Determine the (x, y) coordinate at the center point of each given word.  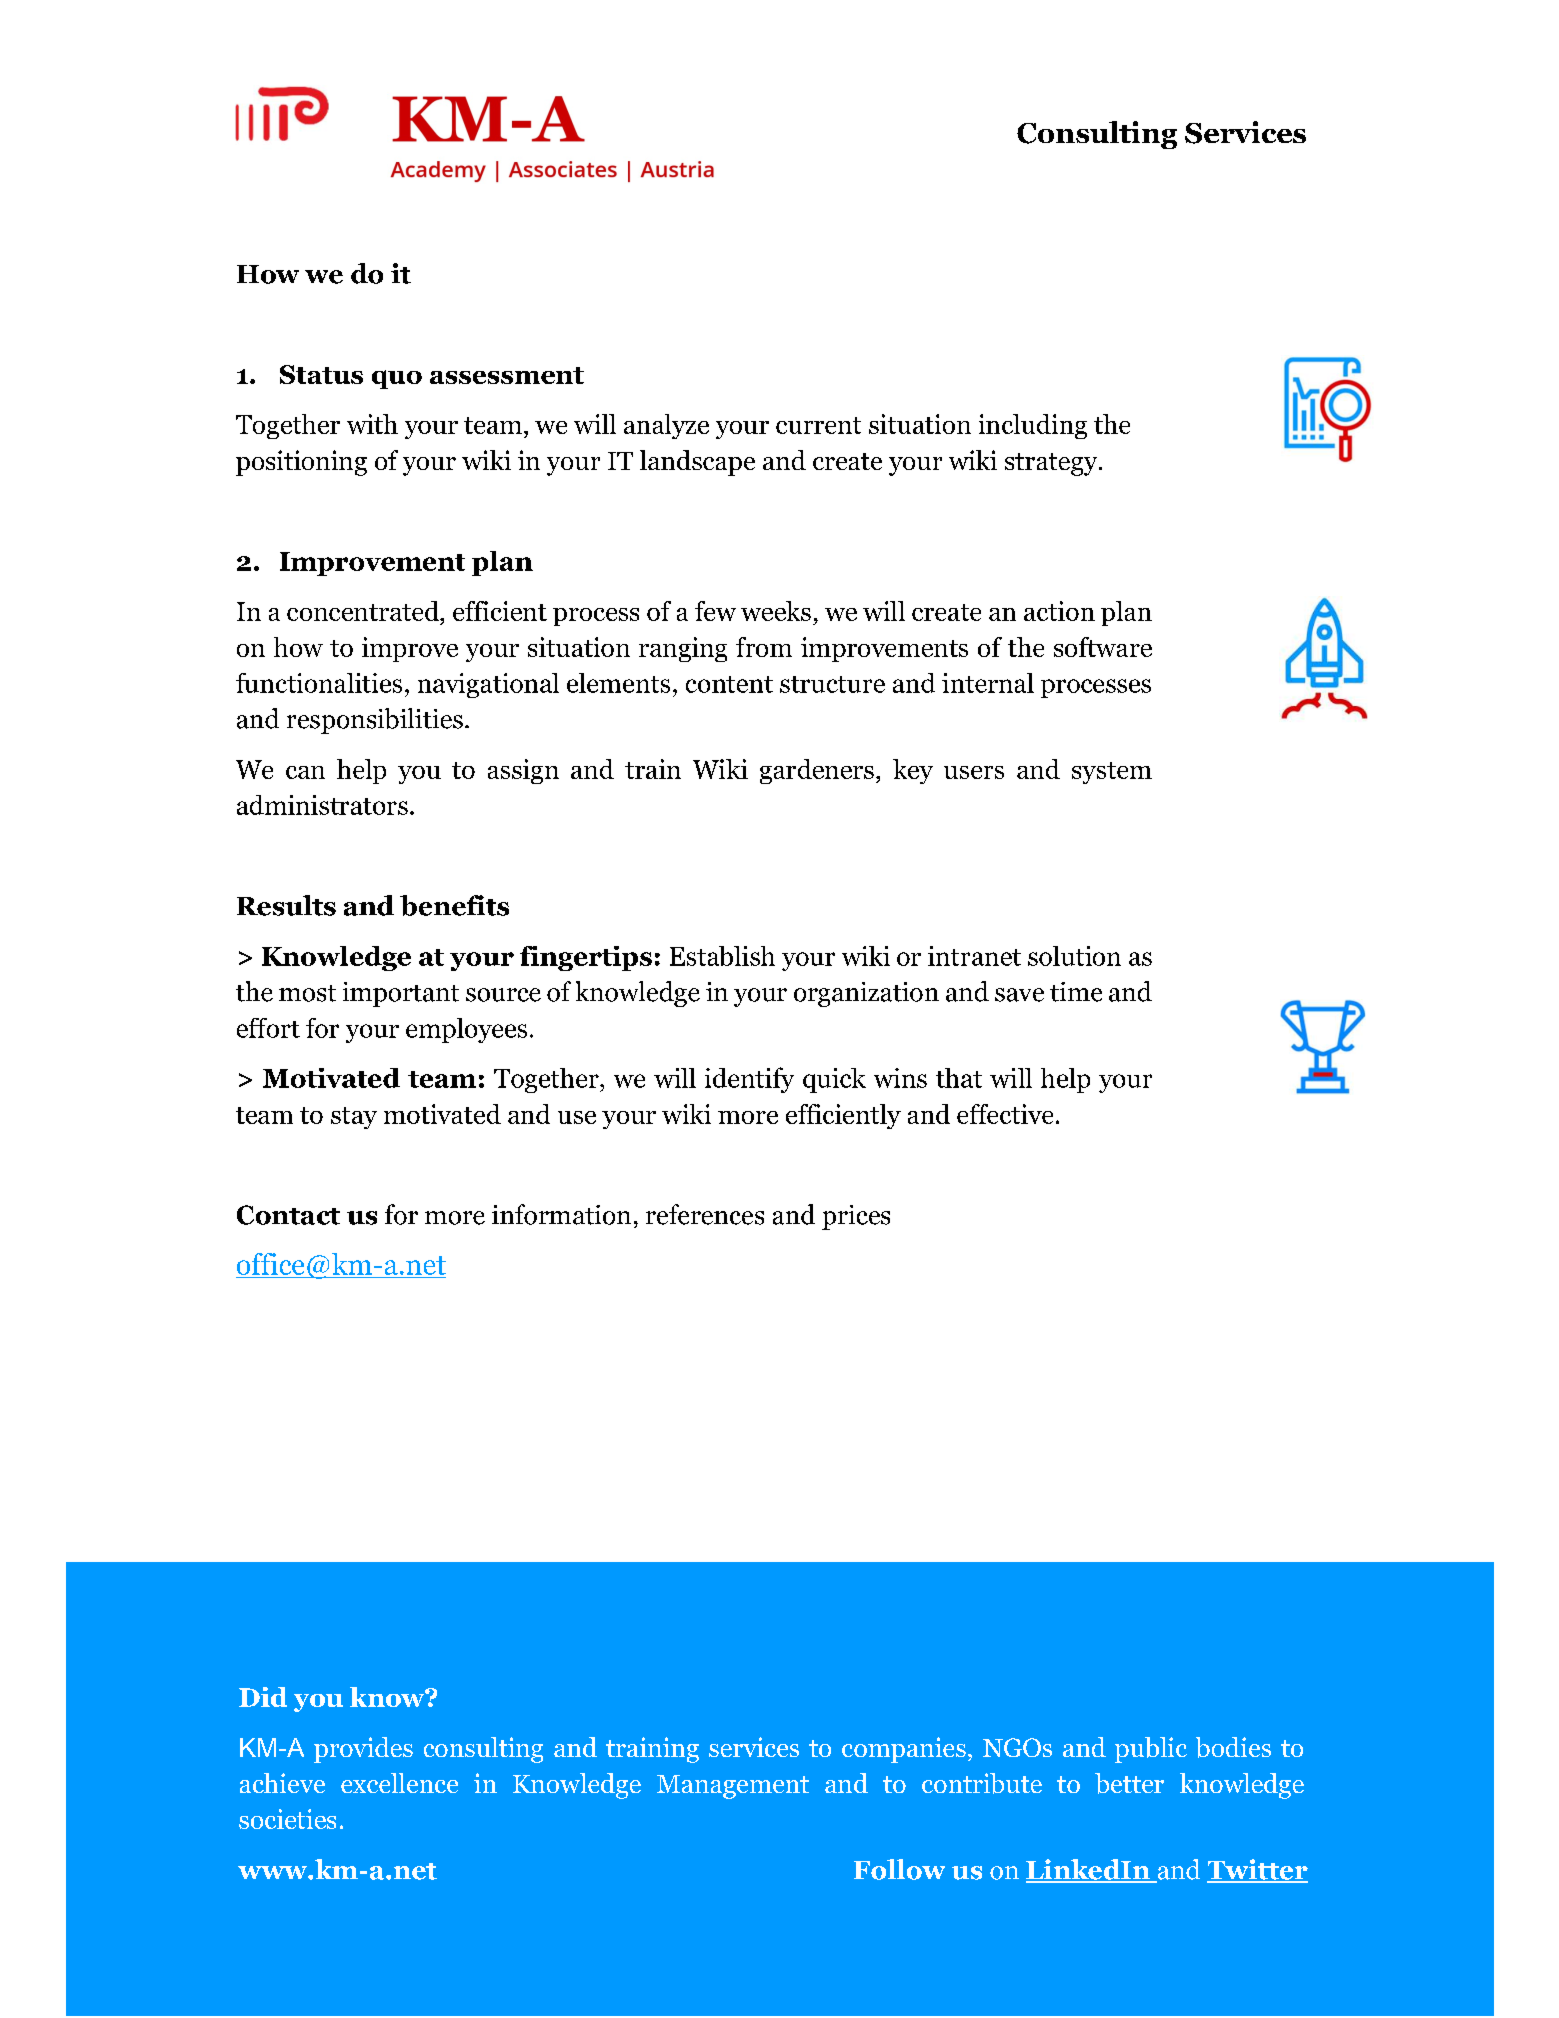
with (372, 424)
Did (263, 1697)
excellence (399, 1783)
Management (733, 1787)
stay (354, 1118)
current (818, 425)
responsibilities (375, 721)
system (1112, 773)
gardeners (817, 771)
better (1129, 1783)
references (705, 1214)
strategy (1052, 464)
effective (1005, 1114)
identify (749, 1080)
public (1151, 1750)
